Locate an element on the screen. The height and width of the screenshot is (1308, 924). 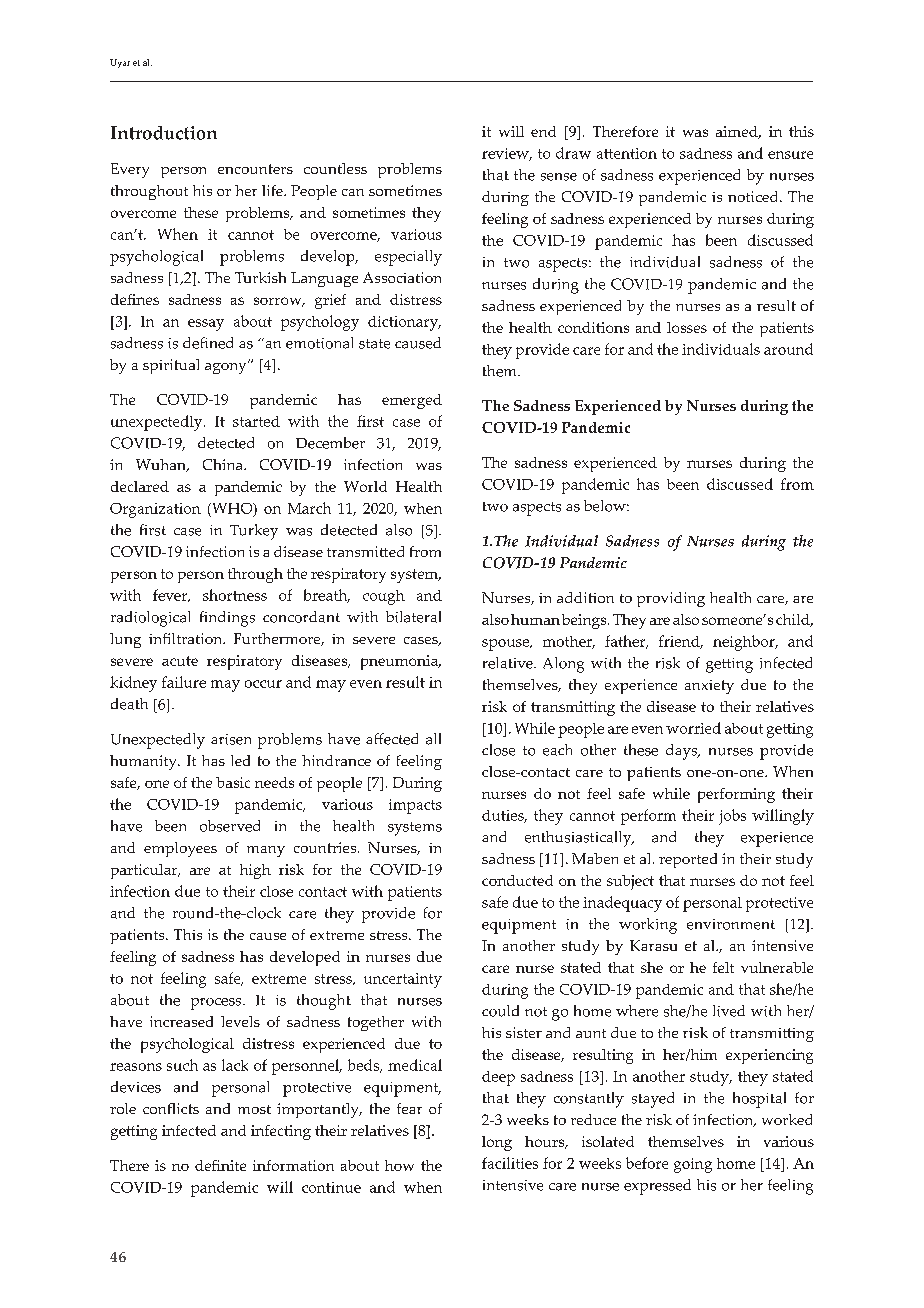
World is located at coordinates (365, 486).
